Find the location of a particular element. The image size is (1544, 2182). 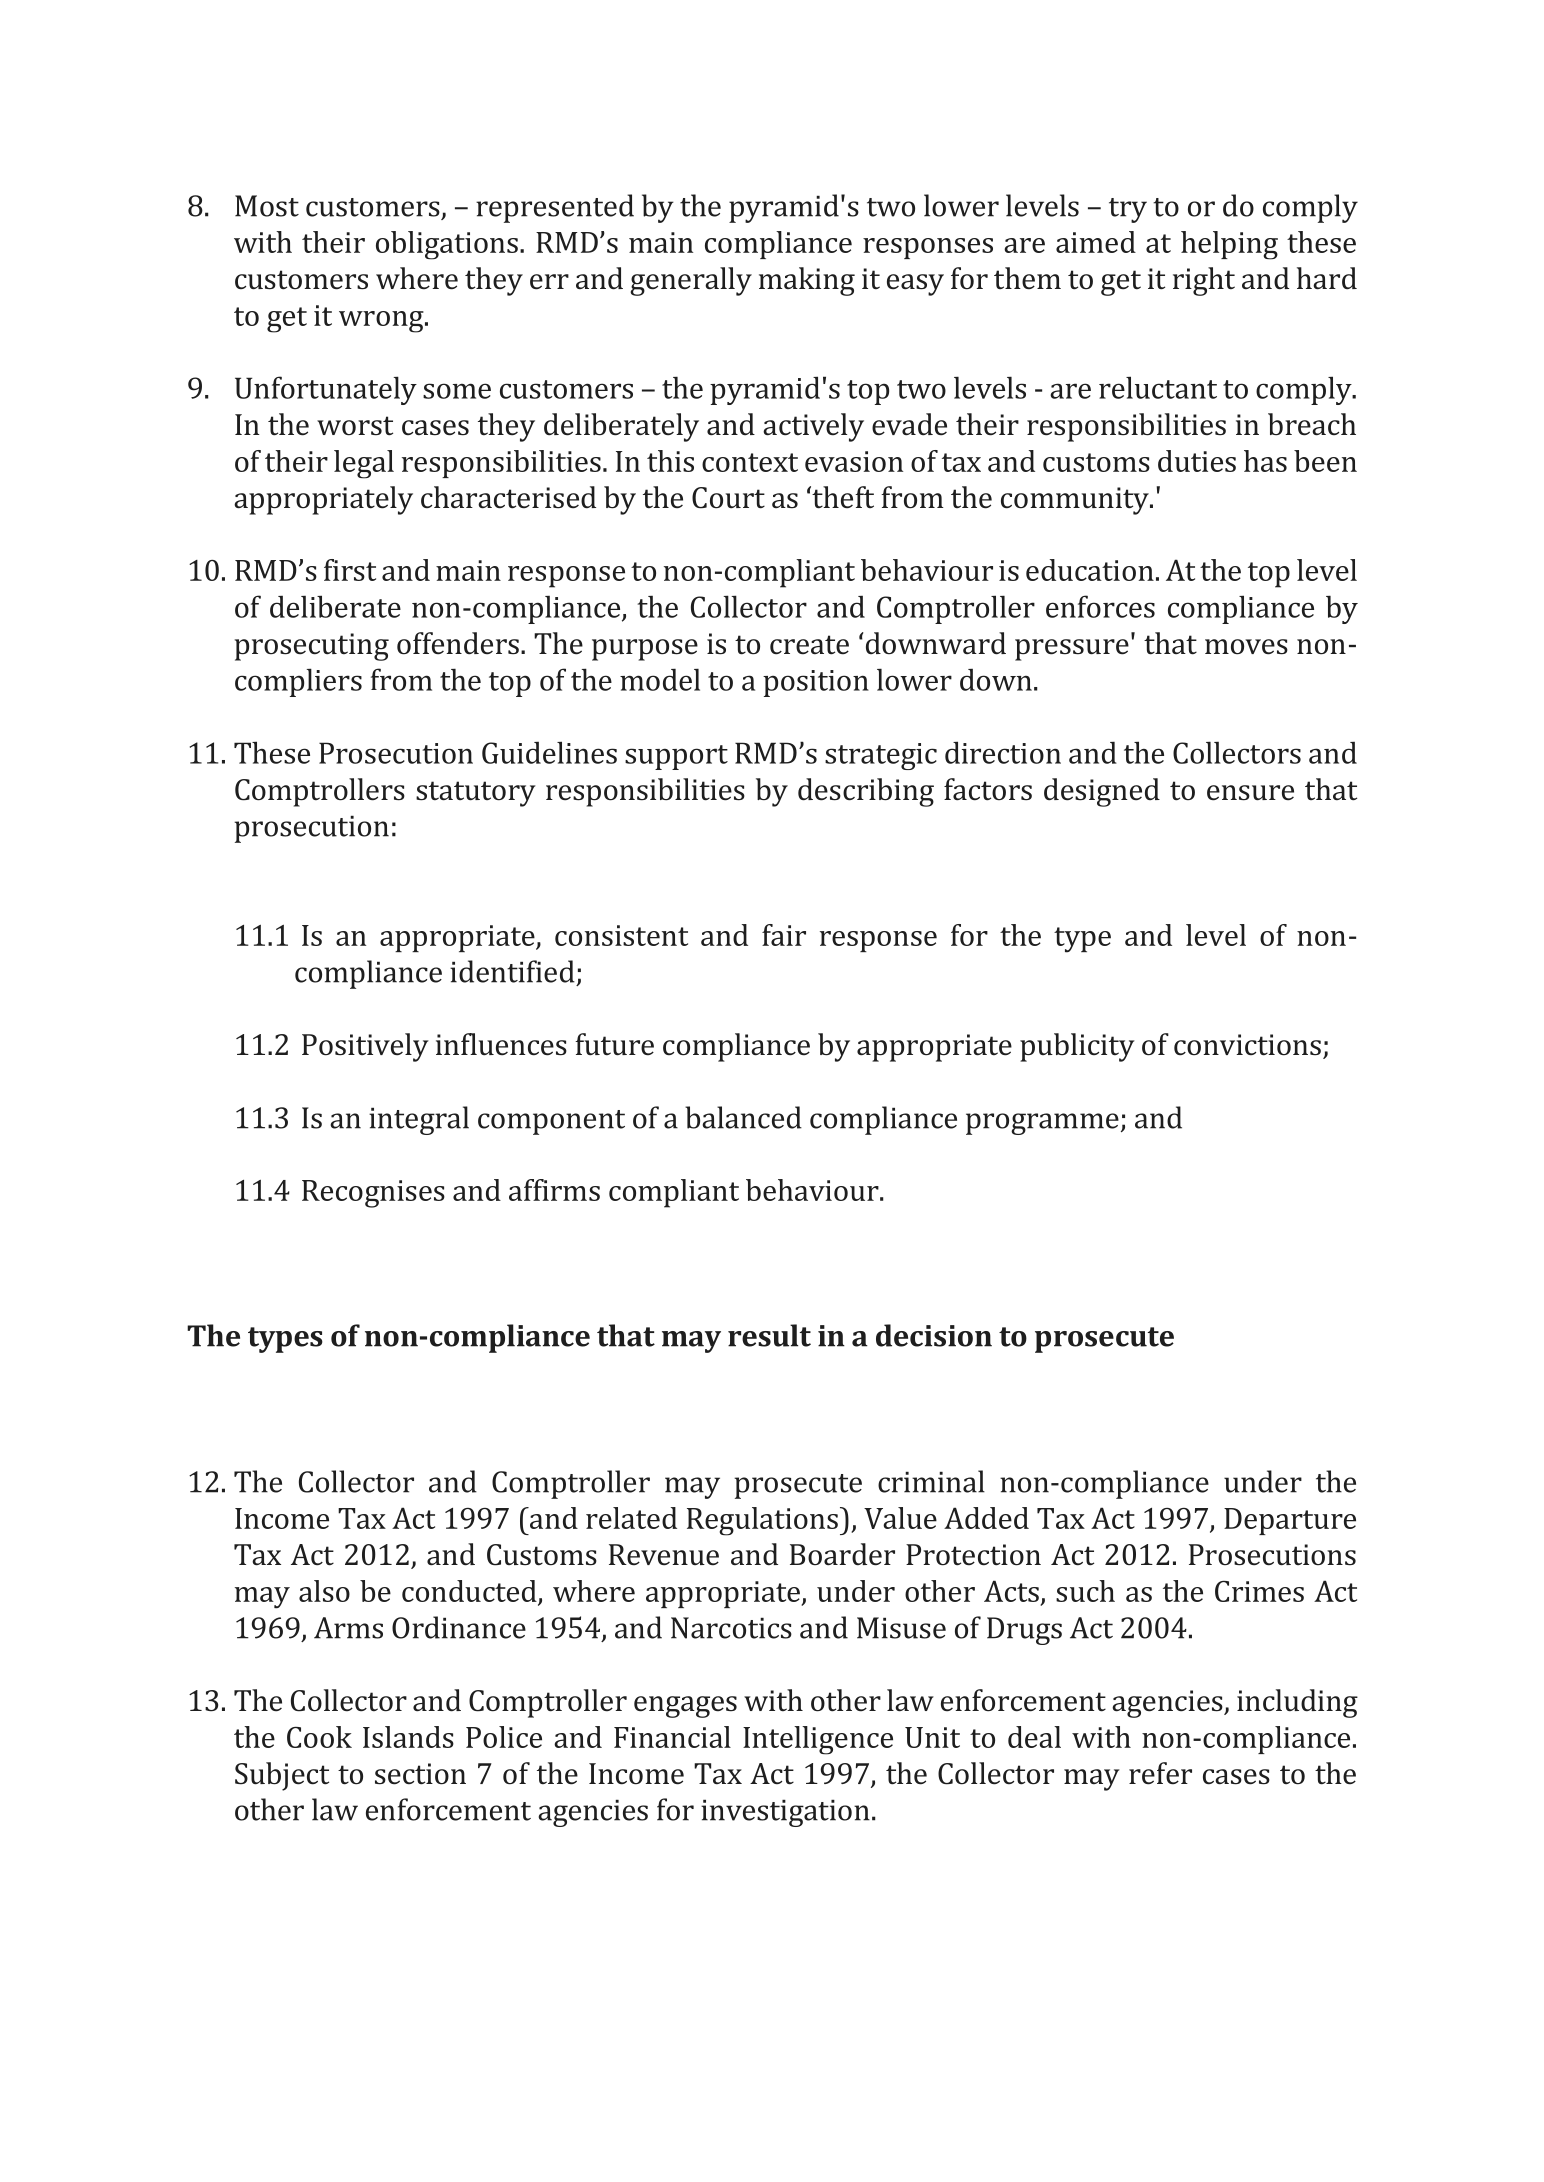

helping is located at coordinates (1229, 245).
